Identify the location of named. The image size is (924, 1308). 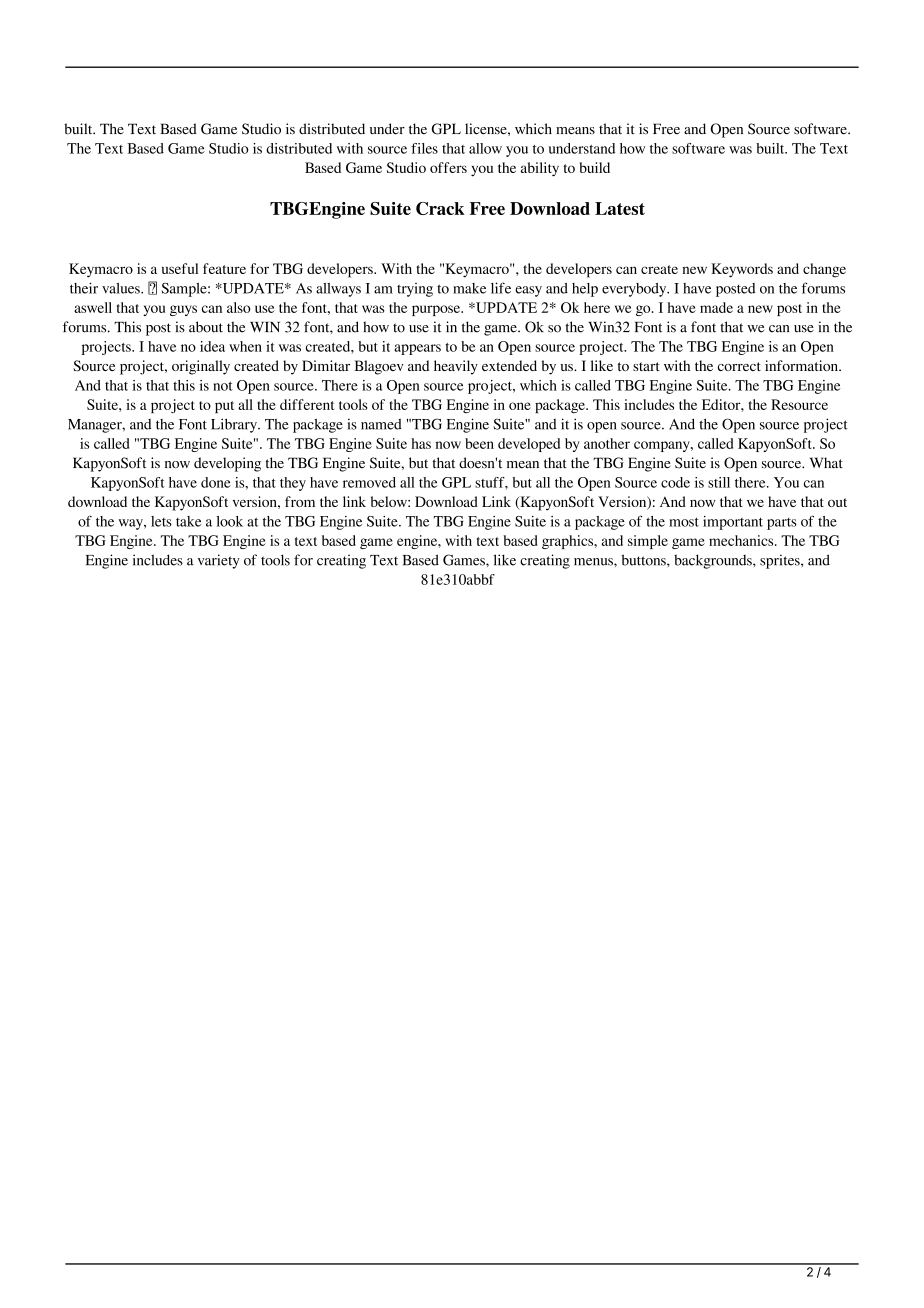
(381, 424).
